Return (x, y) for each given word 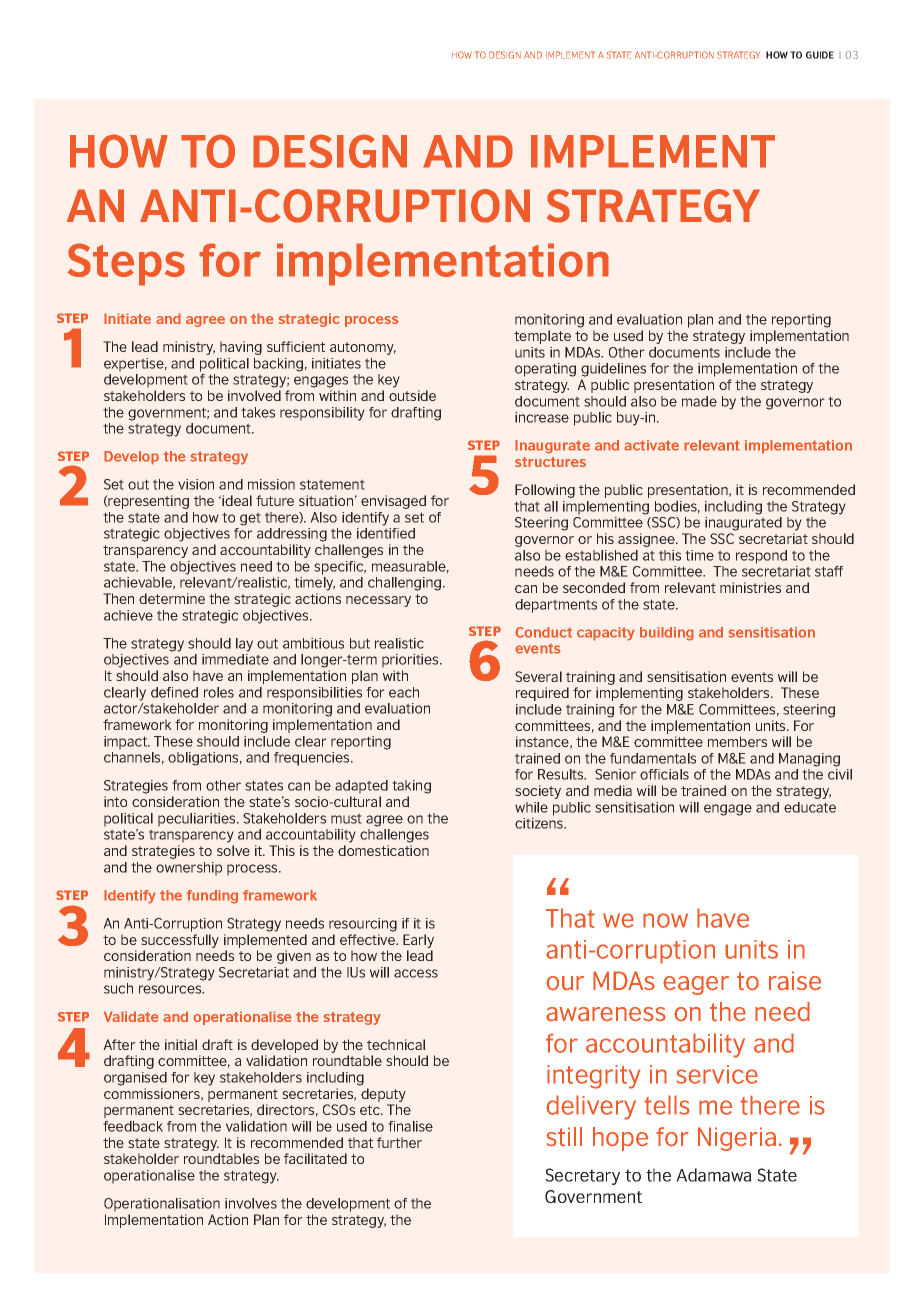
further (399, 1142)
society (538, 792)
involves (251, 1203)
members (737, 741)
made (699, 401)
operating (545, 370)
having (241, 348)
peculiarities (198, 820)
